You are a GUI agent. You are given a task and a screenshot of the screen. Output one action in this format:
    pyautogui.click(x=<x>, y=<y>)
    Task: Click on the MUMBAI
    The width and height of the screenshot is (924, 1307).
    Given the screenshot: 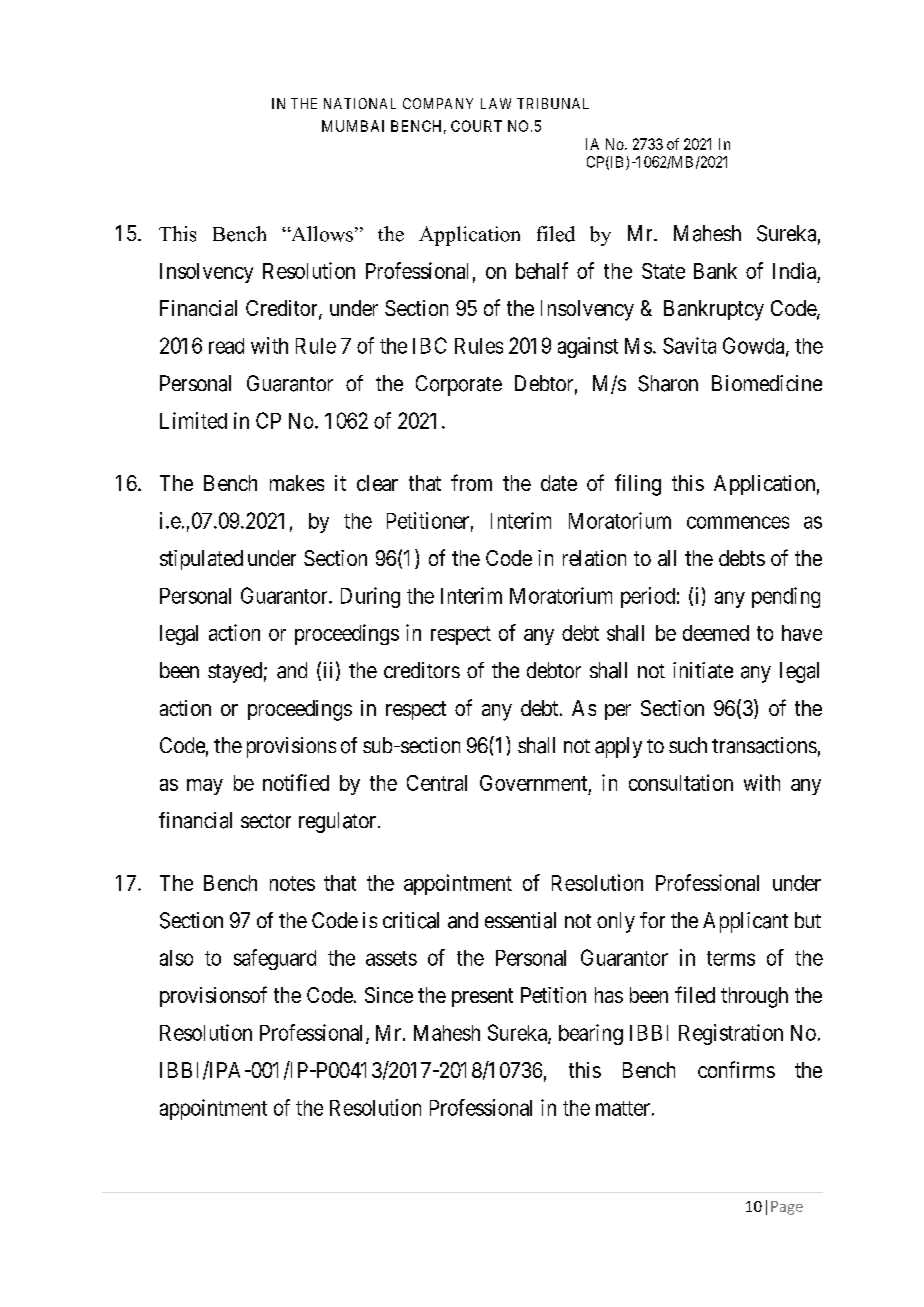 What is the action you would take?
    pyautogui.click(x=353, y=126)
